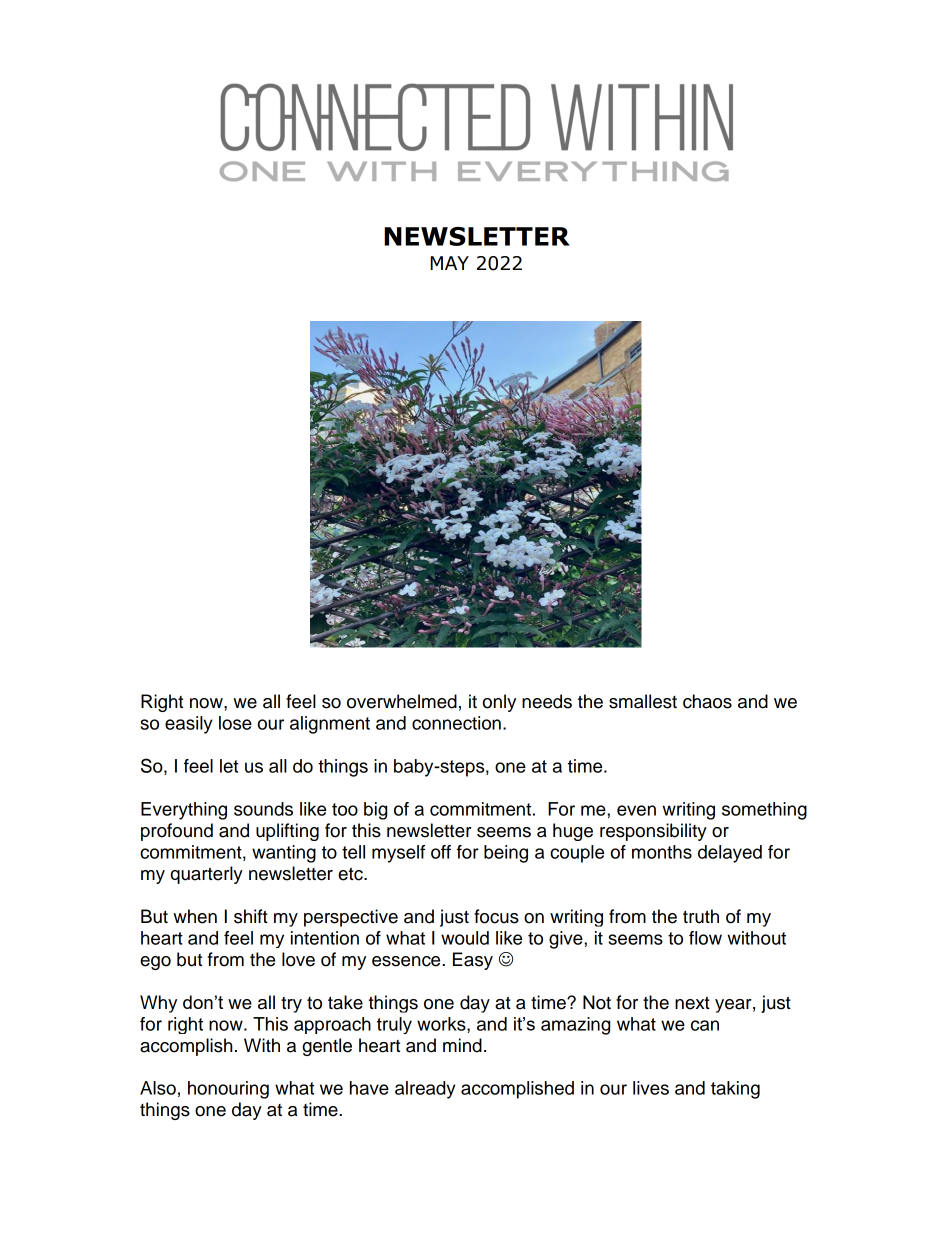 The image size is (952, 1233). Describe the element at coordinates (441, 852) in the image. I see `off` at that location.
